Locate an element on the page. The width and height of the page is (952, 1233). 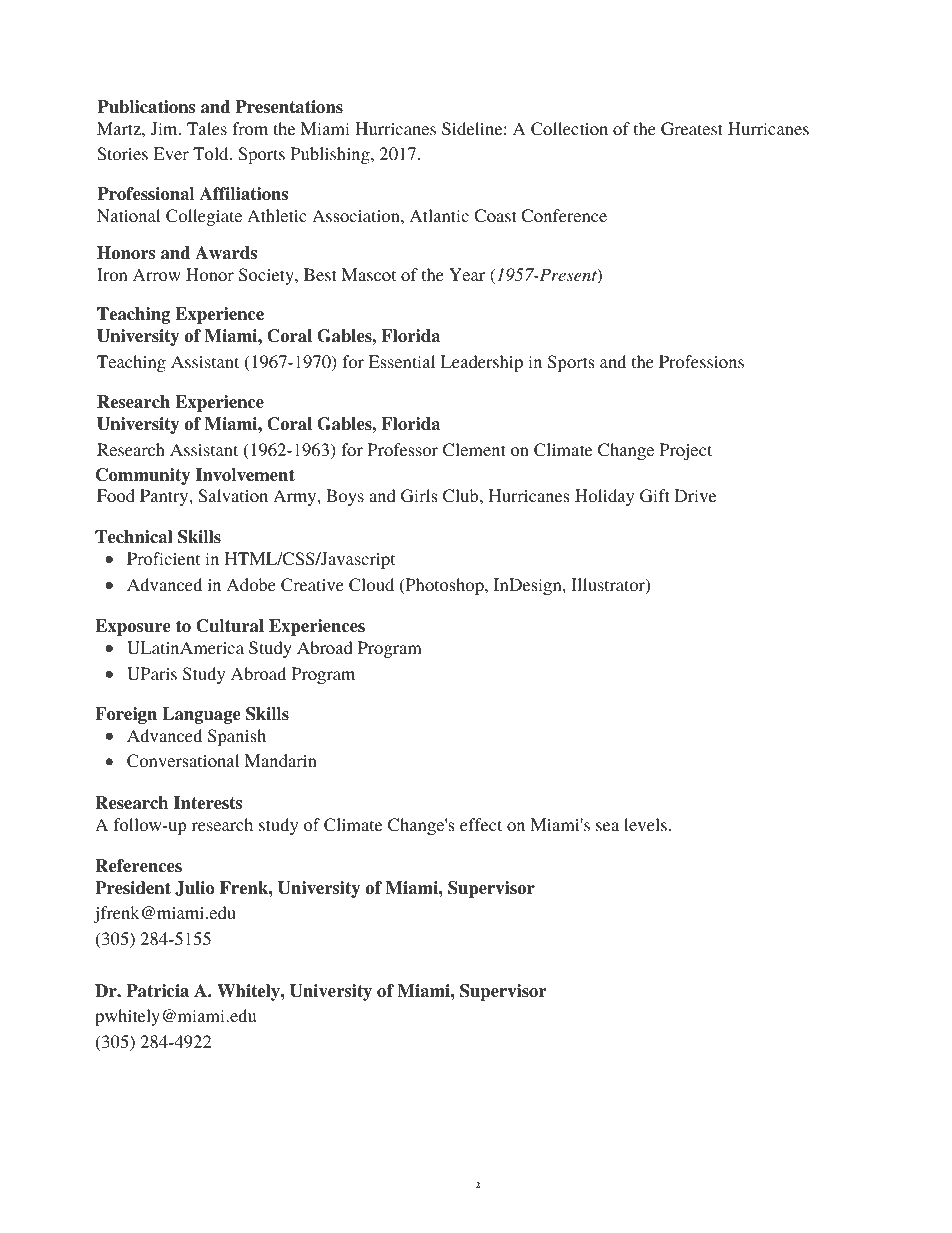
Publishing is located at coordinates (331, 155).
